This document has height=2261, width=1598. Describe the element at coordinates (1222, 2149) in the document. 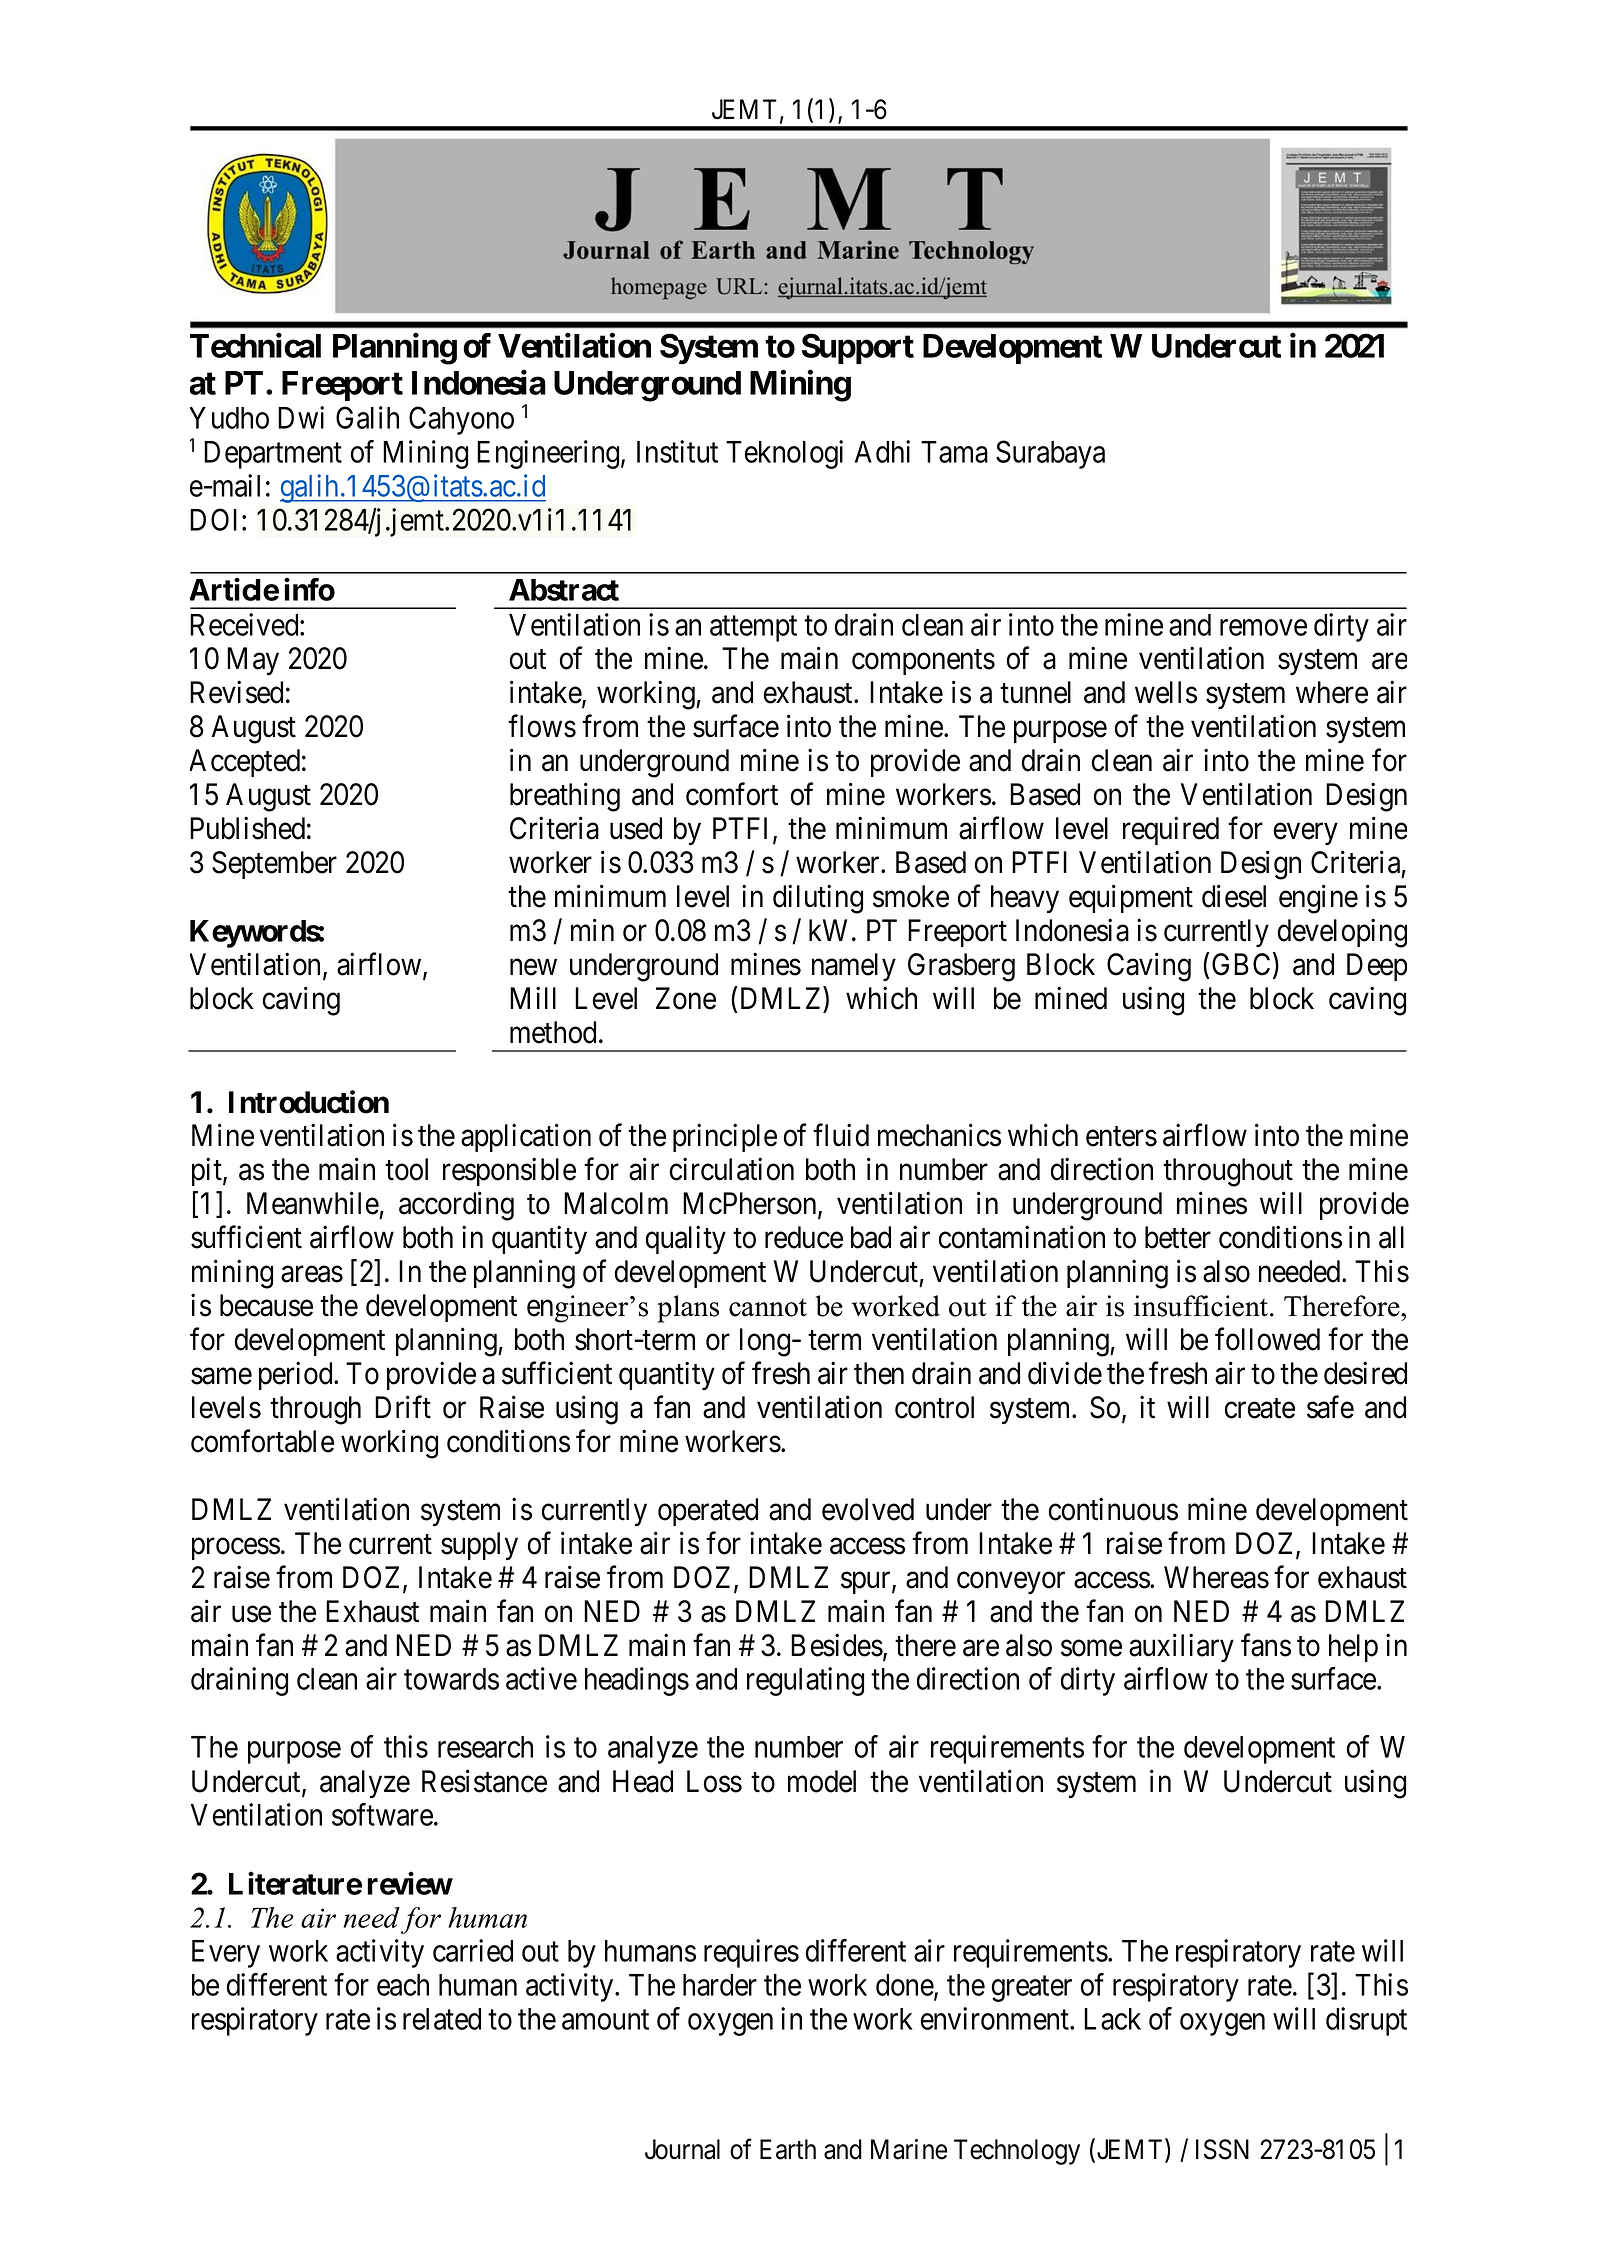

I see `ISSN` at that location.
